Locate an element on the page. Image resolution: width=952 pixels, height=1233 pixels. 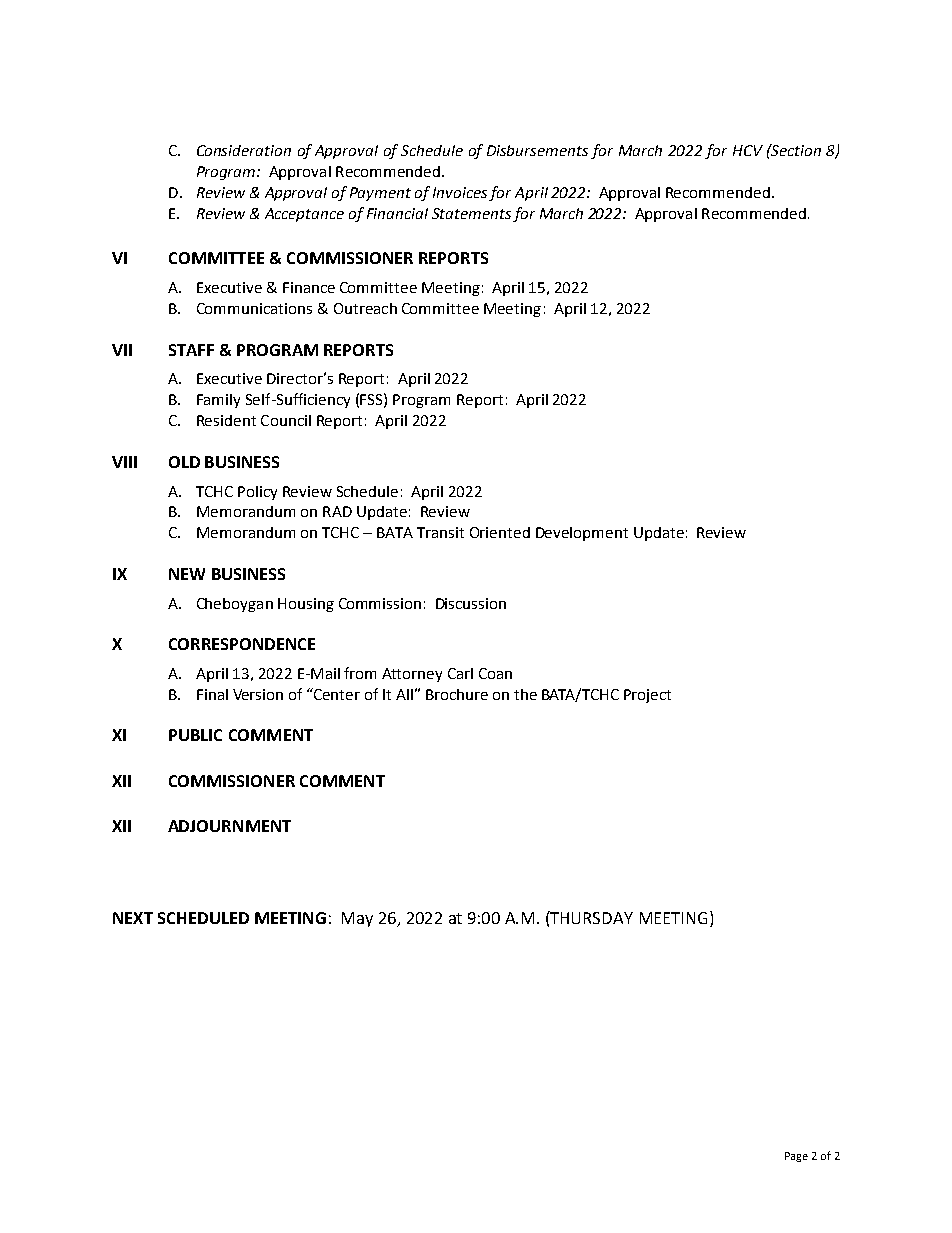
May is located at coordinates (357, 919).
